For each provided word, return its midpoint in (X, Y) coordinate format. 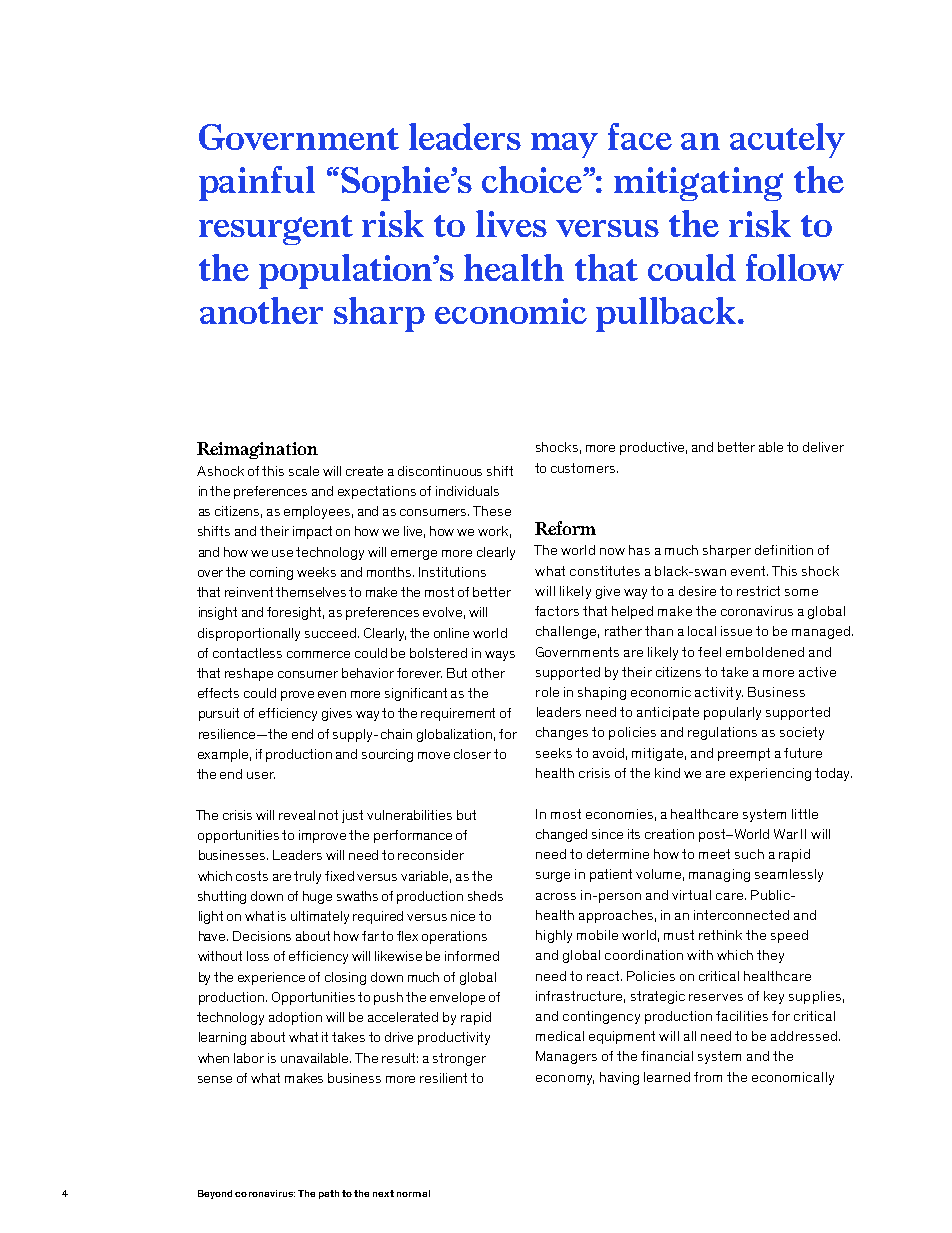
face (640, 136)
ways (500, 656)
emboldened (765, 652)
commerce (318, 654)
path (329, 1194)
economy (565, 1080)
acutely (787, 140)
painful (257, 183)
